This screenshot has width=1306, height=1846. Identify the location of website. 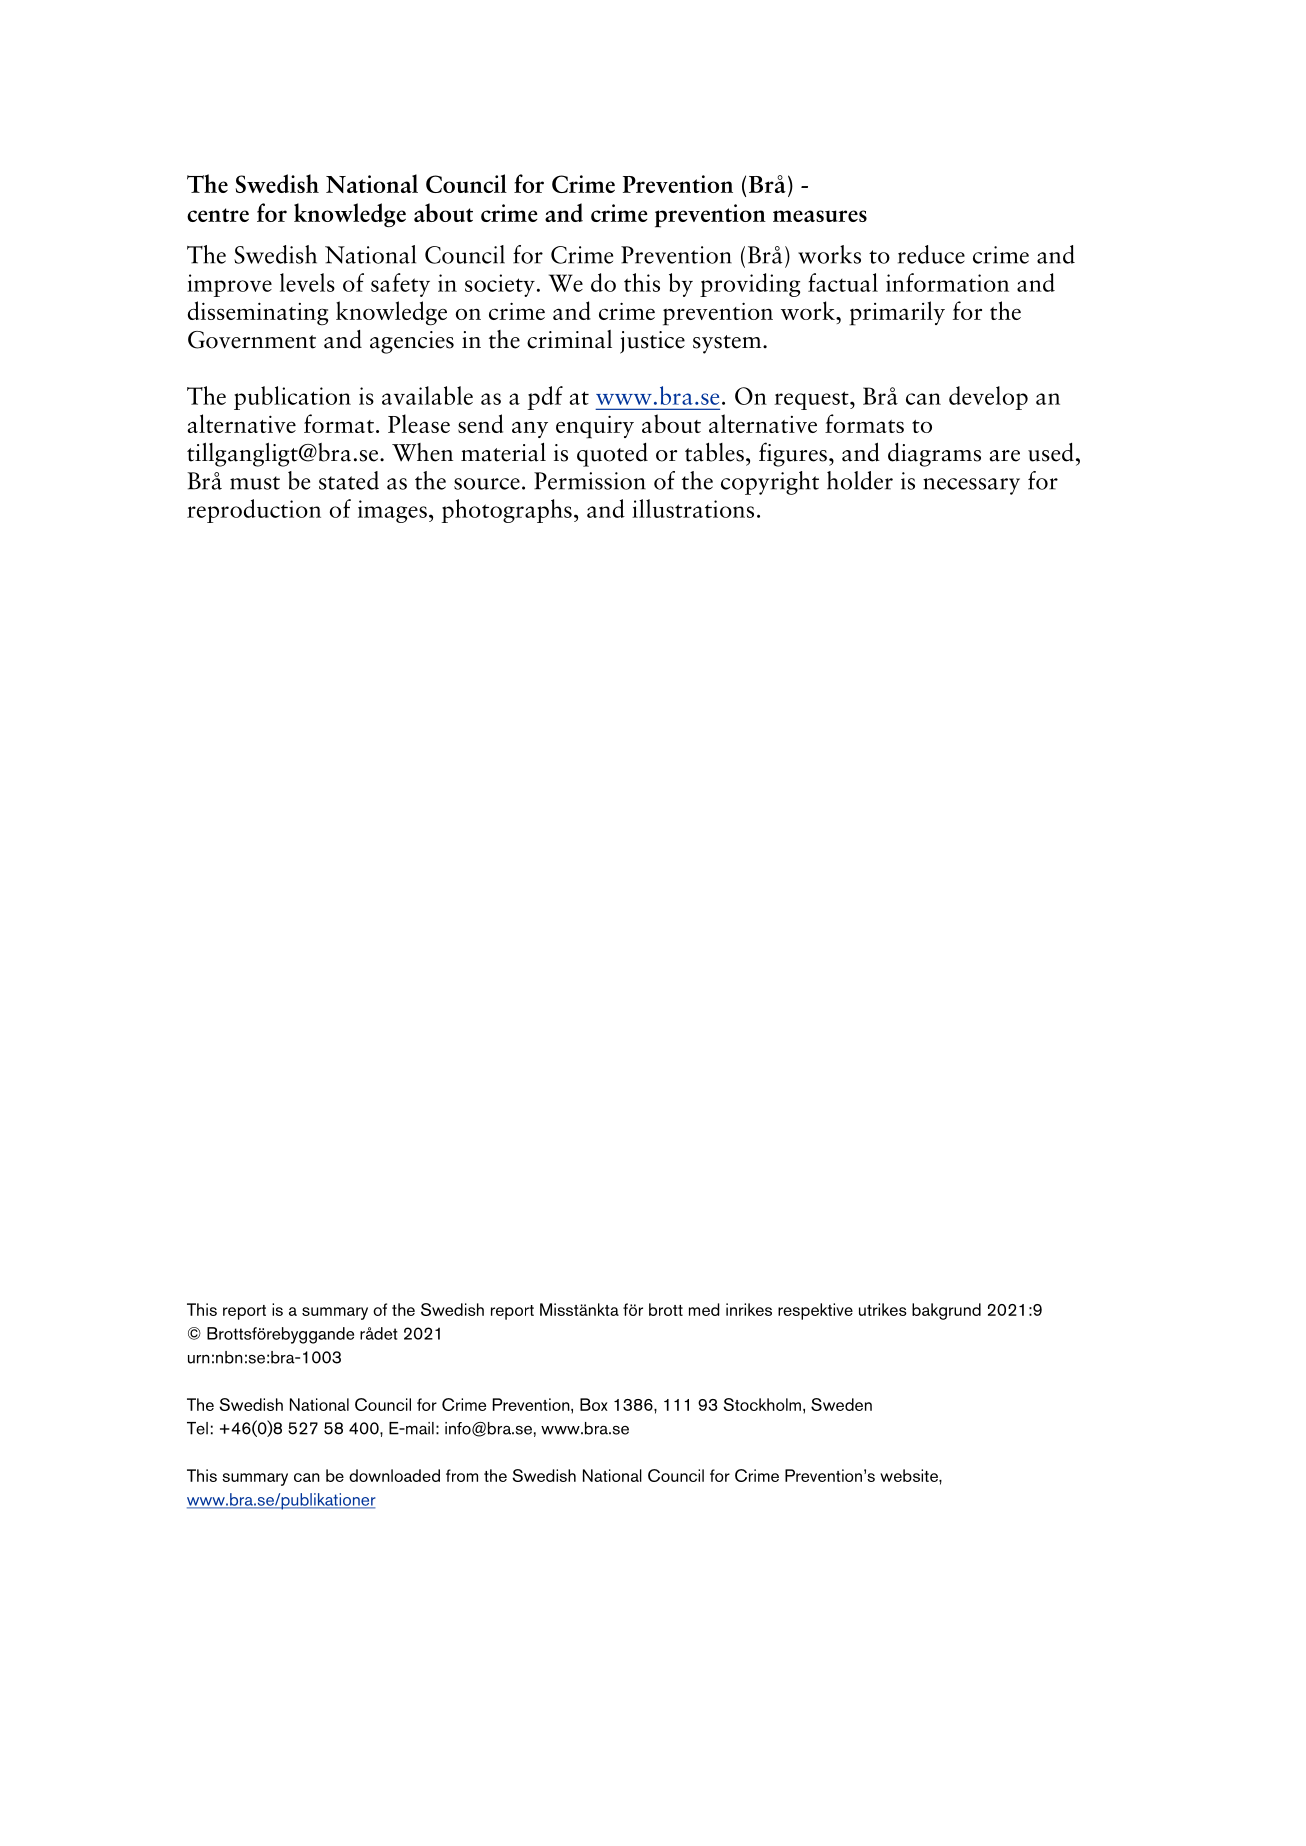
(910, 1475).
